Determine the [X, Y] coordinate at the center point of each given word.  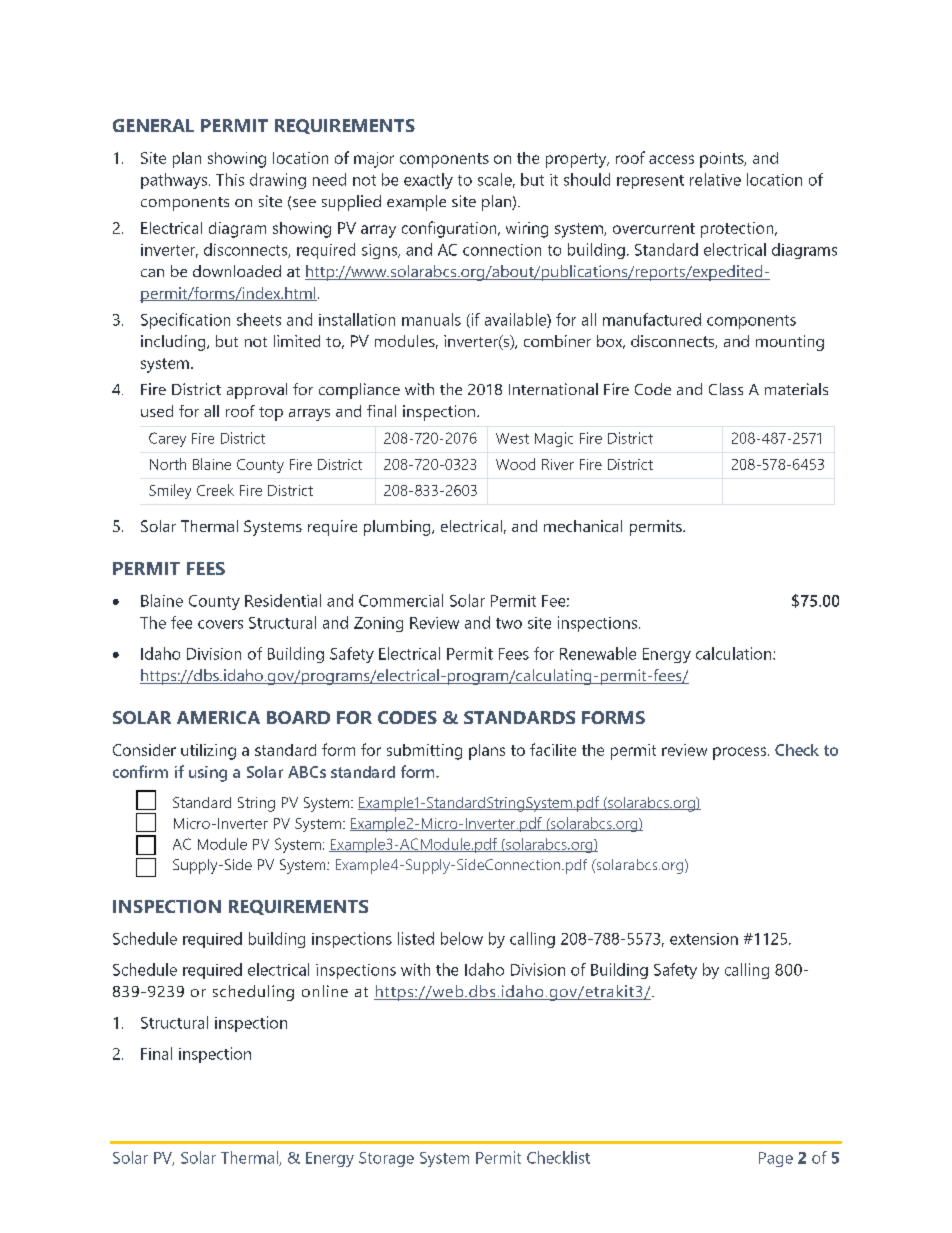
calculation [735, 653]
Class [726, 389]
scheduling [253, 993]
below [462, 938]
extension [704, 939]
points [723, 160]
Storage [386, 1159]
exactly [428, 181]
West [512, 438]
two [509, 623]
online [325, 991]
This [230, 179]
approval [257, 391]
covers [220, 624]
